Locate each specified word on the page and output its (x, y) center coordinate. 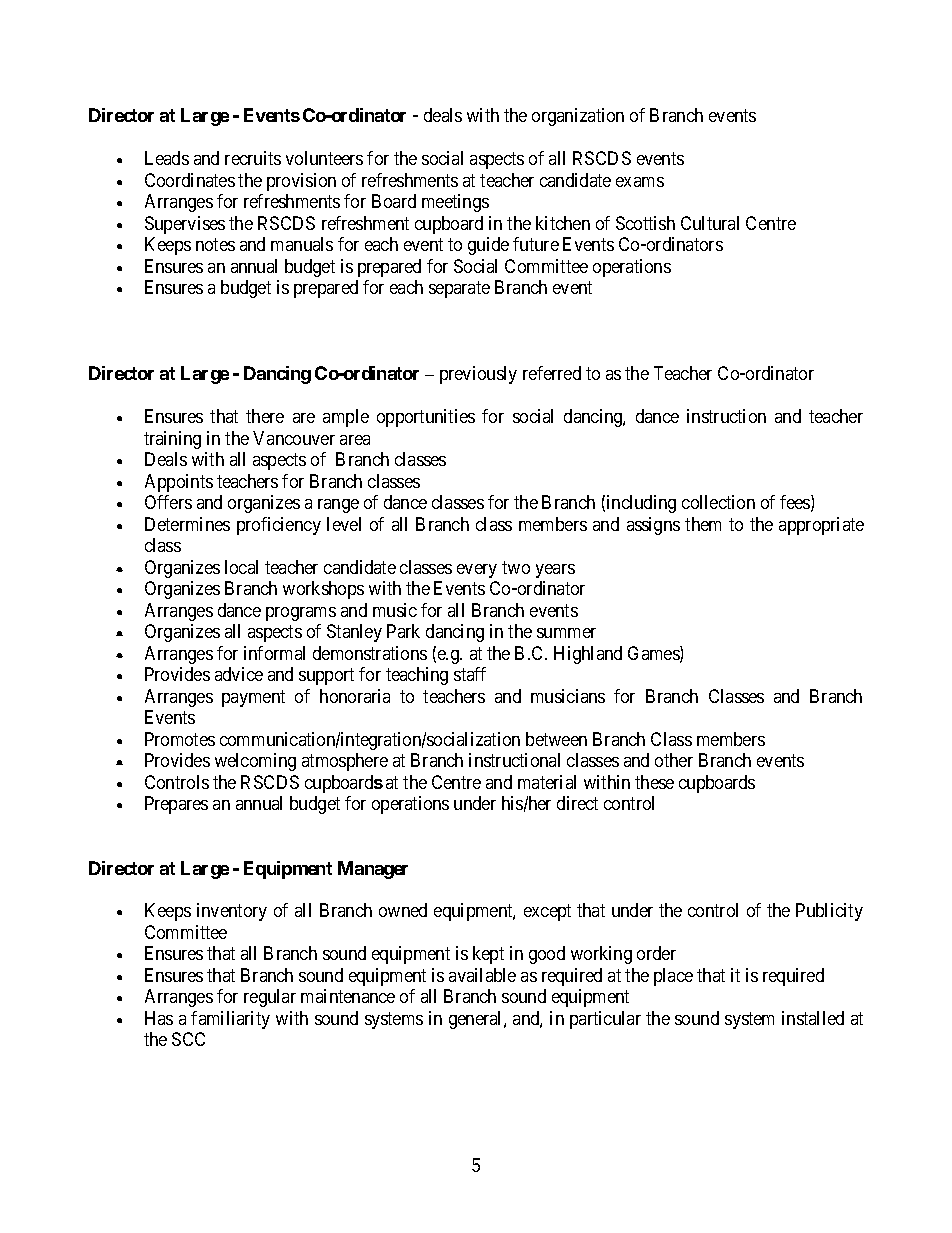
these (654, 782)
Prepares (176, 805)
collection (718, 502)
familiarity (230, 1020)
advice (239, 674)
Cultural (710, 223)
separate (459, 290)
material (547, 782)
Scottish (645, 223)
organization (578, 117)
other (674, 760)
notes (215, 245)
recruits (253, 158)
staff (470, 674)
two (516, 567)
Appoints (179, 483)
